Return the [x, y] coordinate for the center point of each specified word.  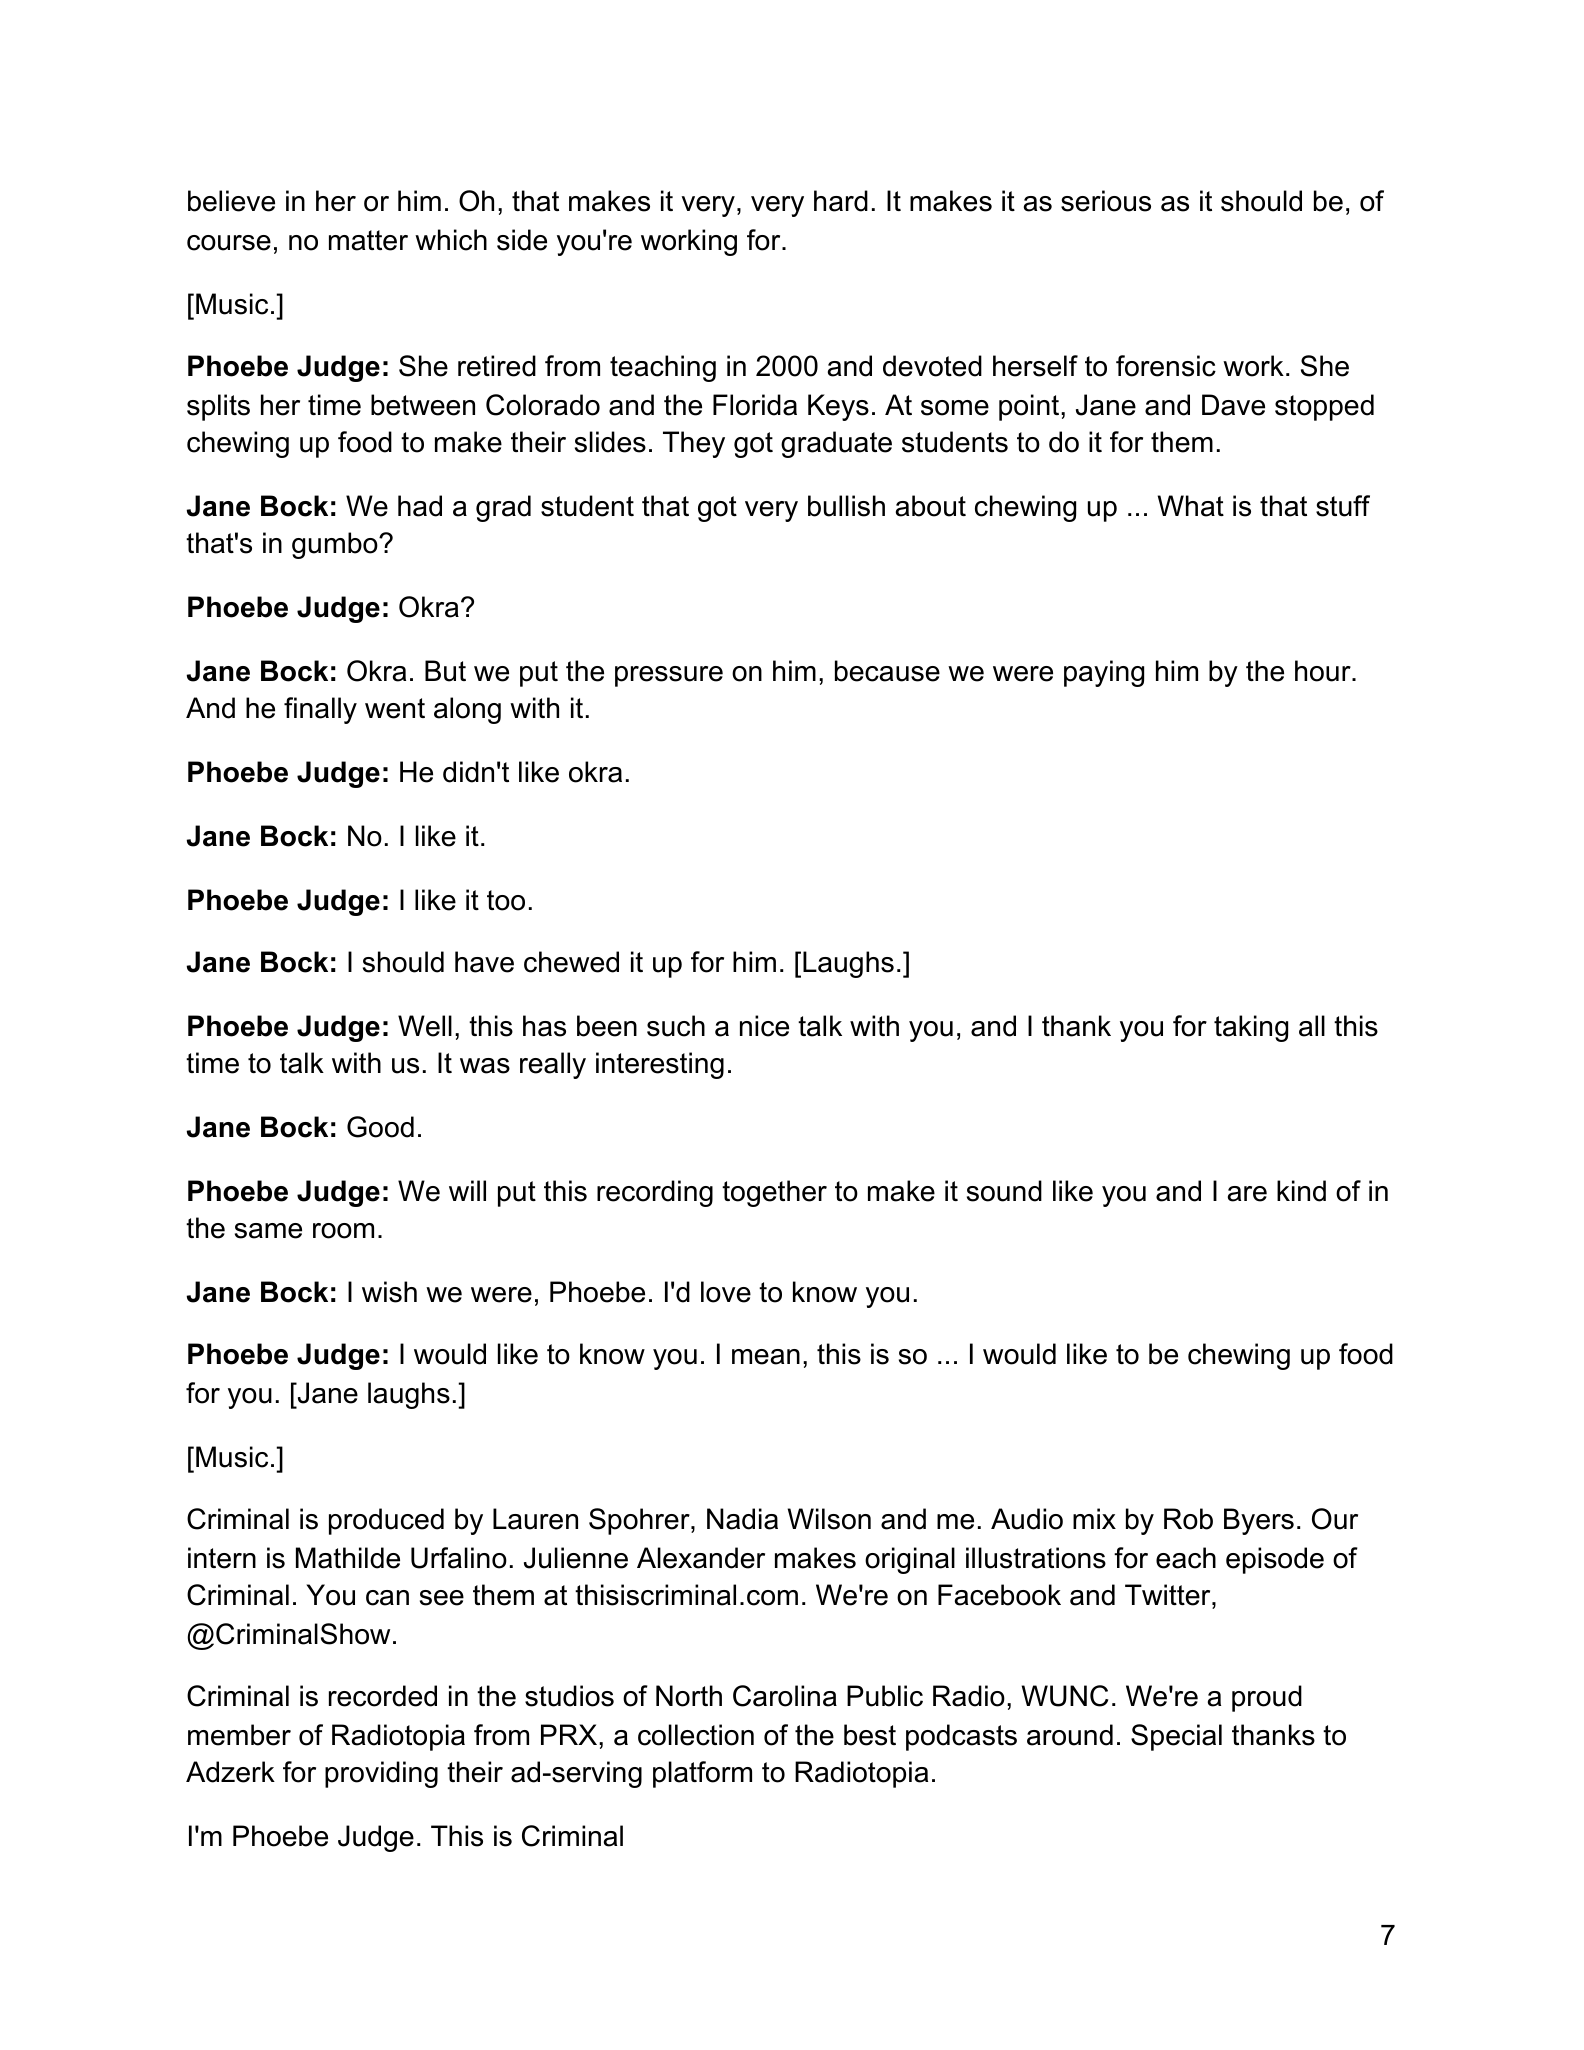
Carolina [785, 1696]
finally [320, 710]
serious [1106, 201]
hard [841, 201]
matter [368, 240]
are [1247, 1194]
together [774, 1193]
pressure [669, 676]
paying [1104, 673]
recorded [383, 1696]
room [343, 1231]
